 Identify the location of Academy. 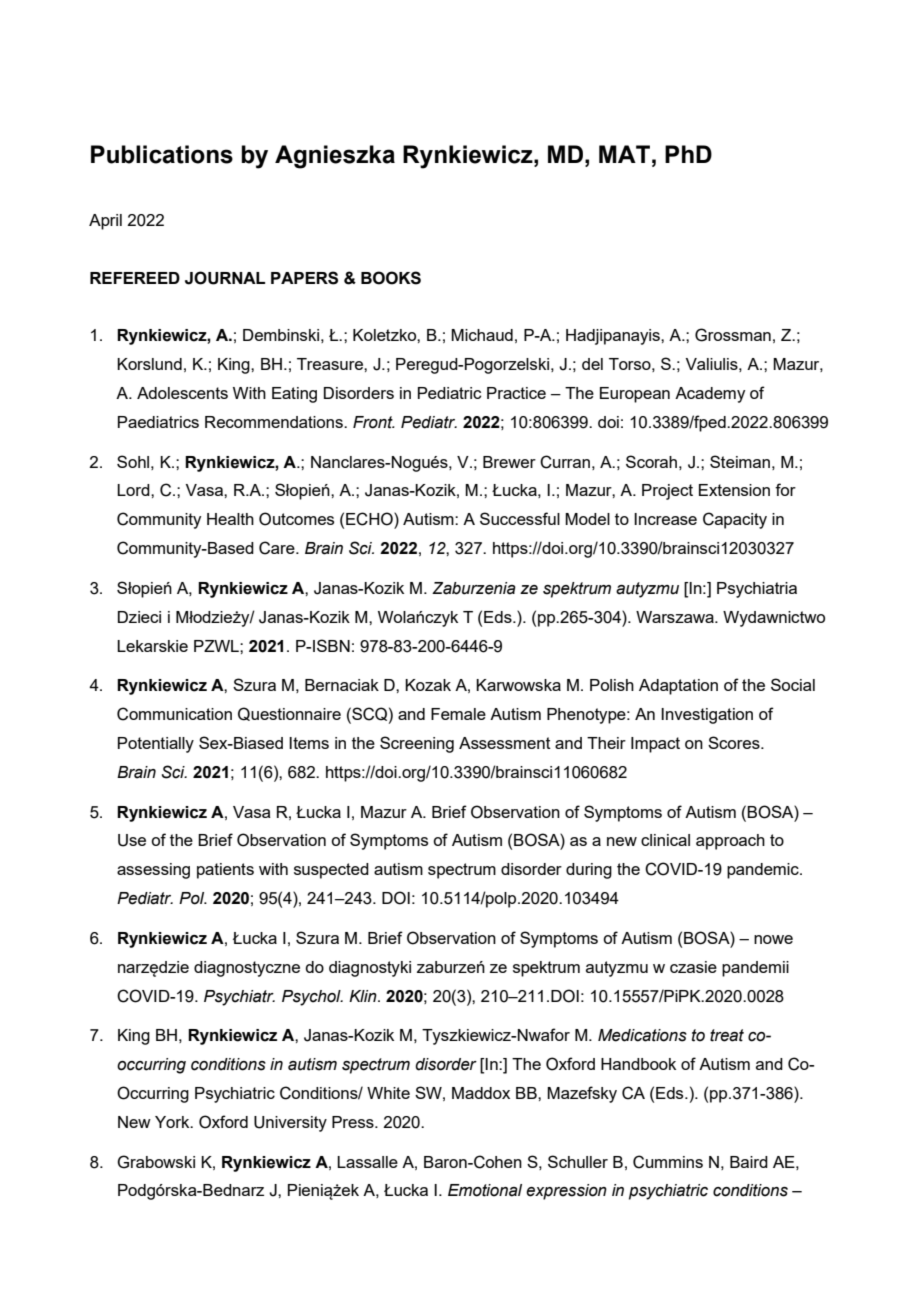
(710, 395).
